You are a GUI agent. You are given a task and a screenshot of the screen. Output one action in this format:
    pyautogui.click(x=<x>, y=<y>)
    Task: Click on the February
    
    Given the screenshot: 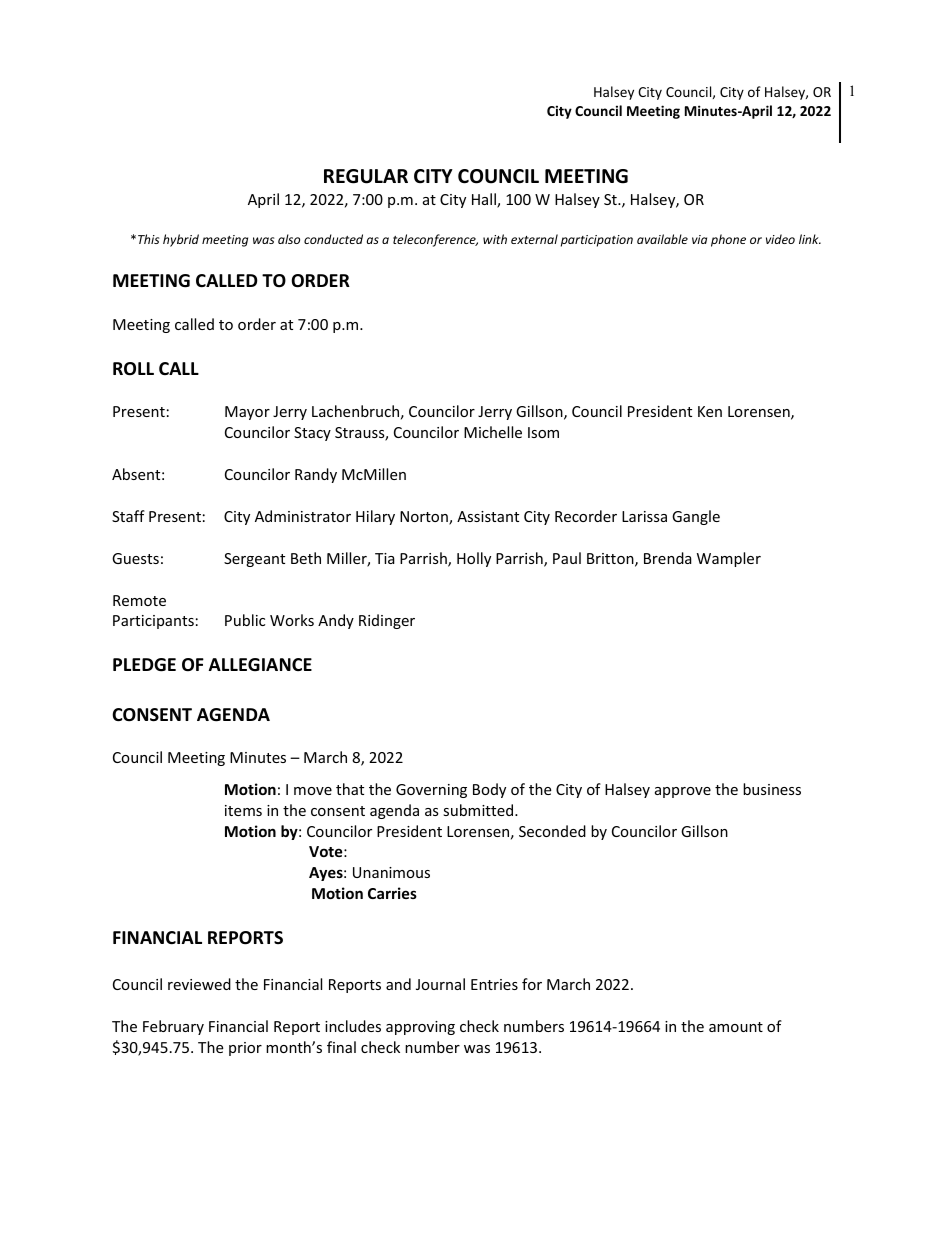 What is the action you would take?
    pyautogui.click(x=173, y=1027)
